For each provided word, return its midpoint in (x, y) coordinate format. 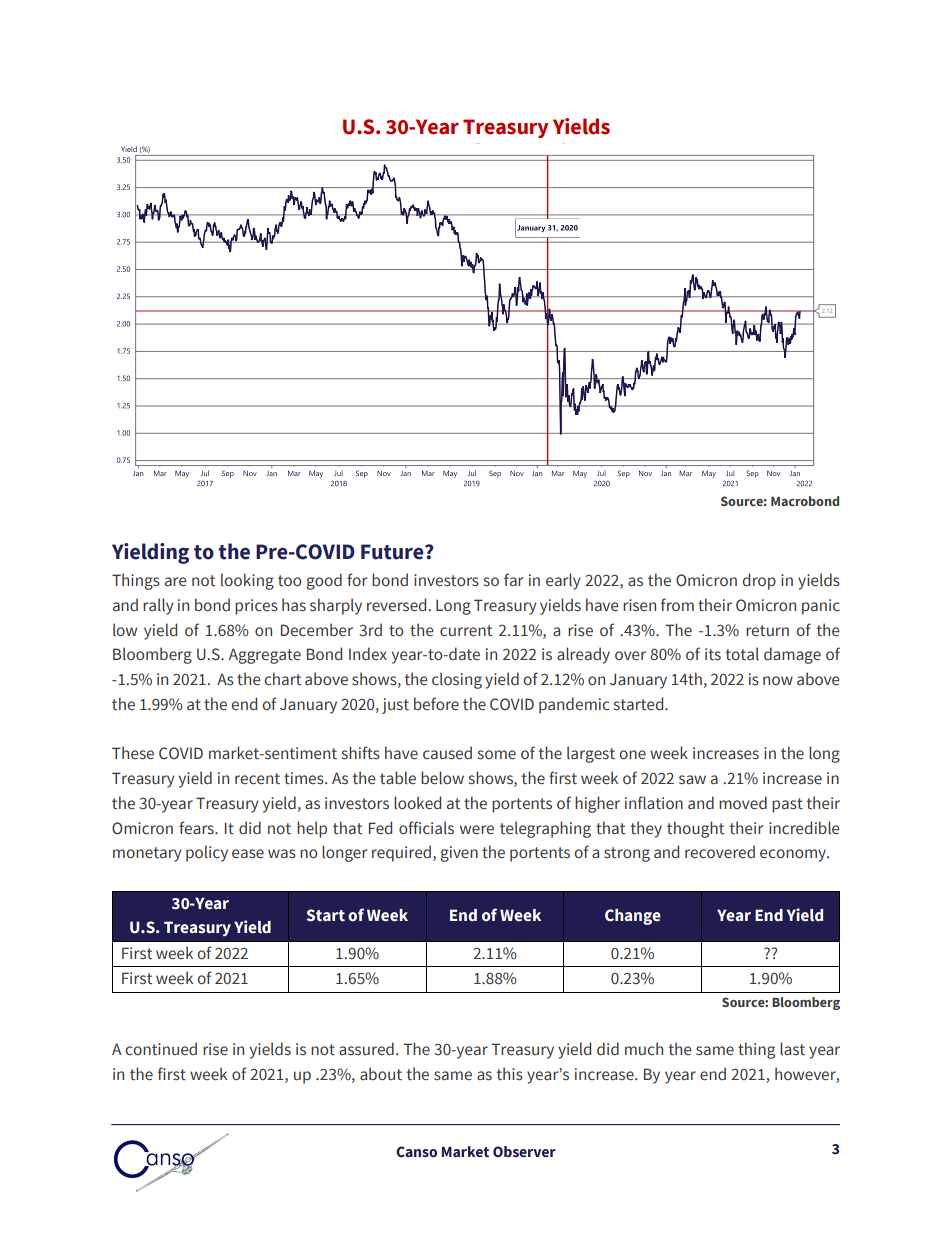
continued (161, 1049)
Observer (524, 1152)
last (792, 1049)
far (513, 580)
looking (247, 581)
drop (759, 581)
